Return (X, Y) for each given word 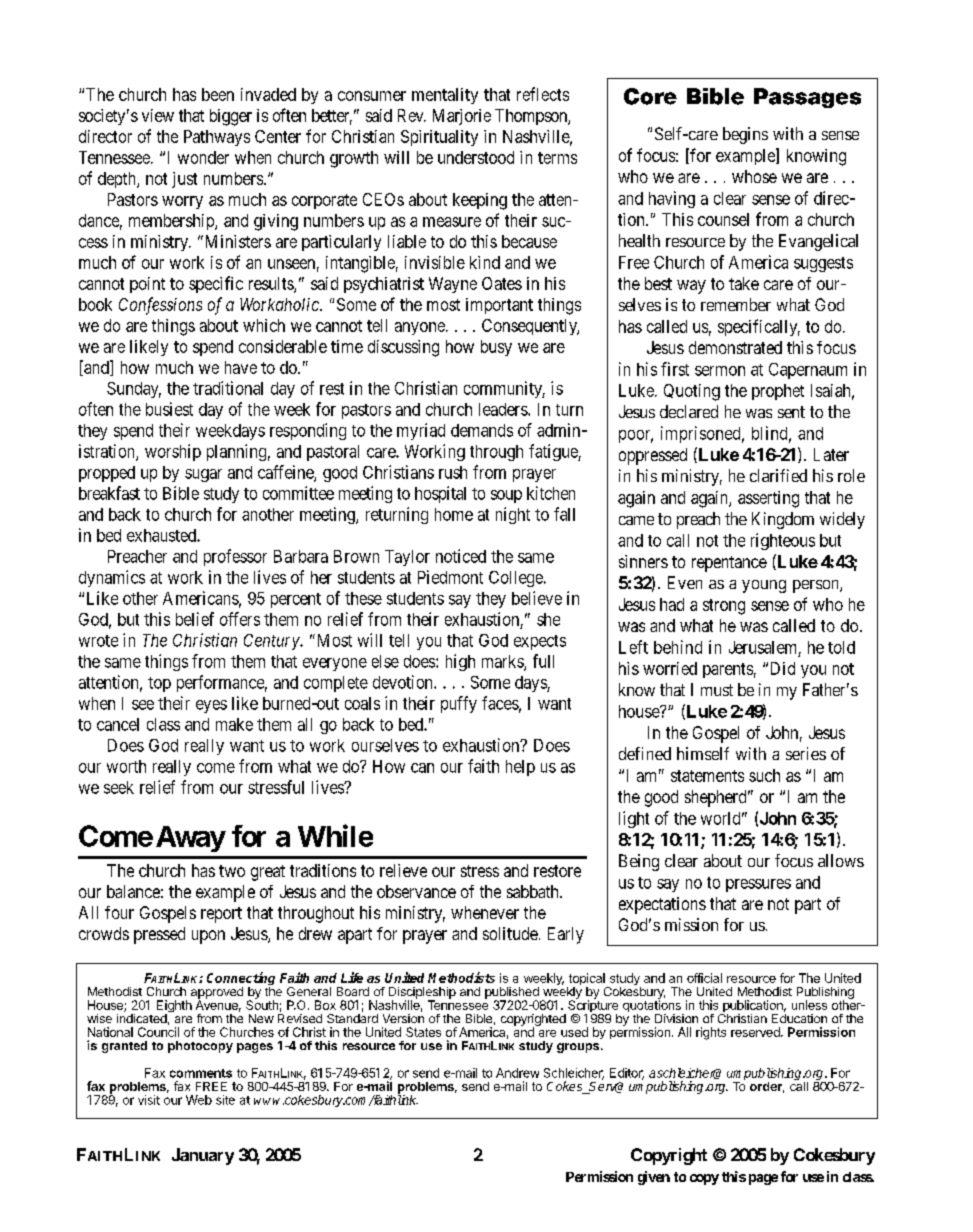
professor (235, 557)
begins (745, 135)
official (704, 978)
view (158, 115)
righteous (783, 541)
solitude (510, 933)
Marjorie (462, 117)
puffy (459, 704)
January (203, 1156)
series (806, 753)
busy (496, 348)
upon (208, 937)
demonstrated (735, 347)
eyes (211, 706)
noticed (461, 556)
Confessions (160, 306)
